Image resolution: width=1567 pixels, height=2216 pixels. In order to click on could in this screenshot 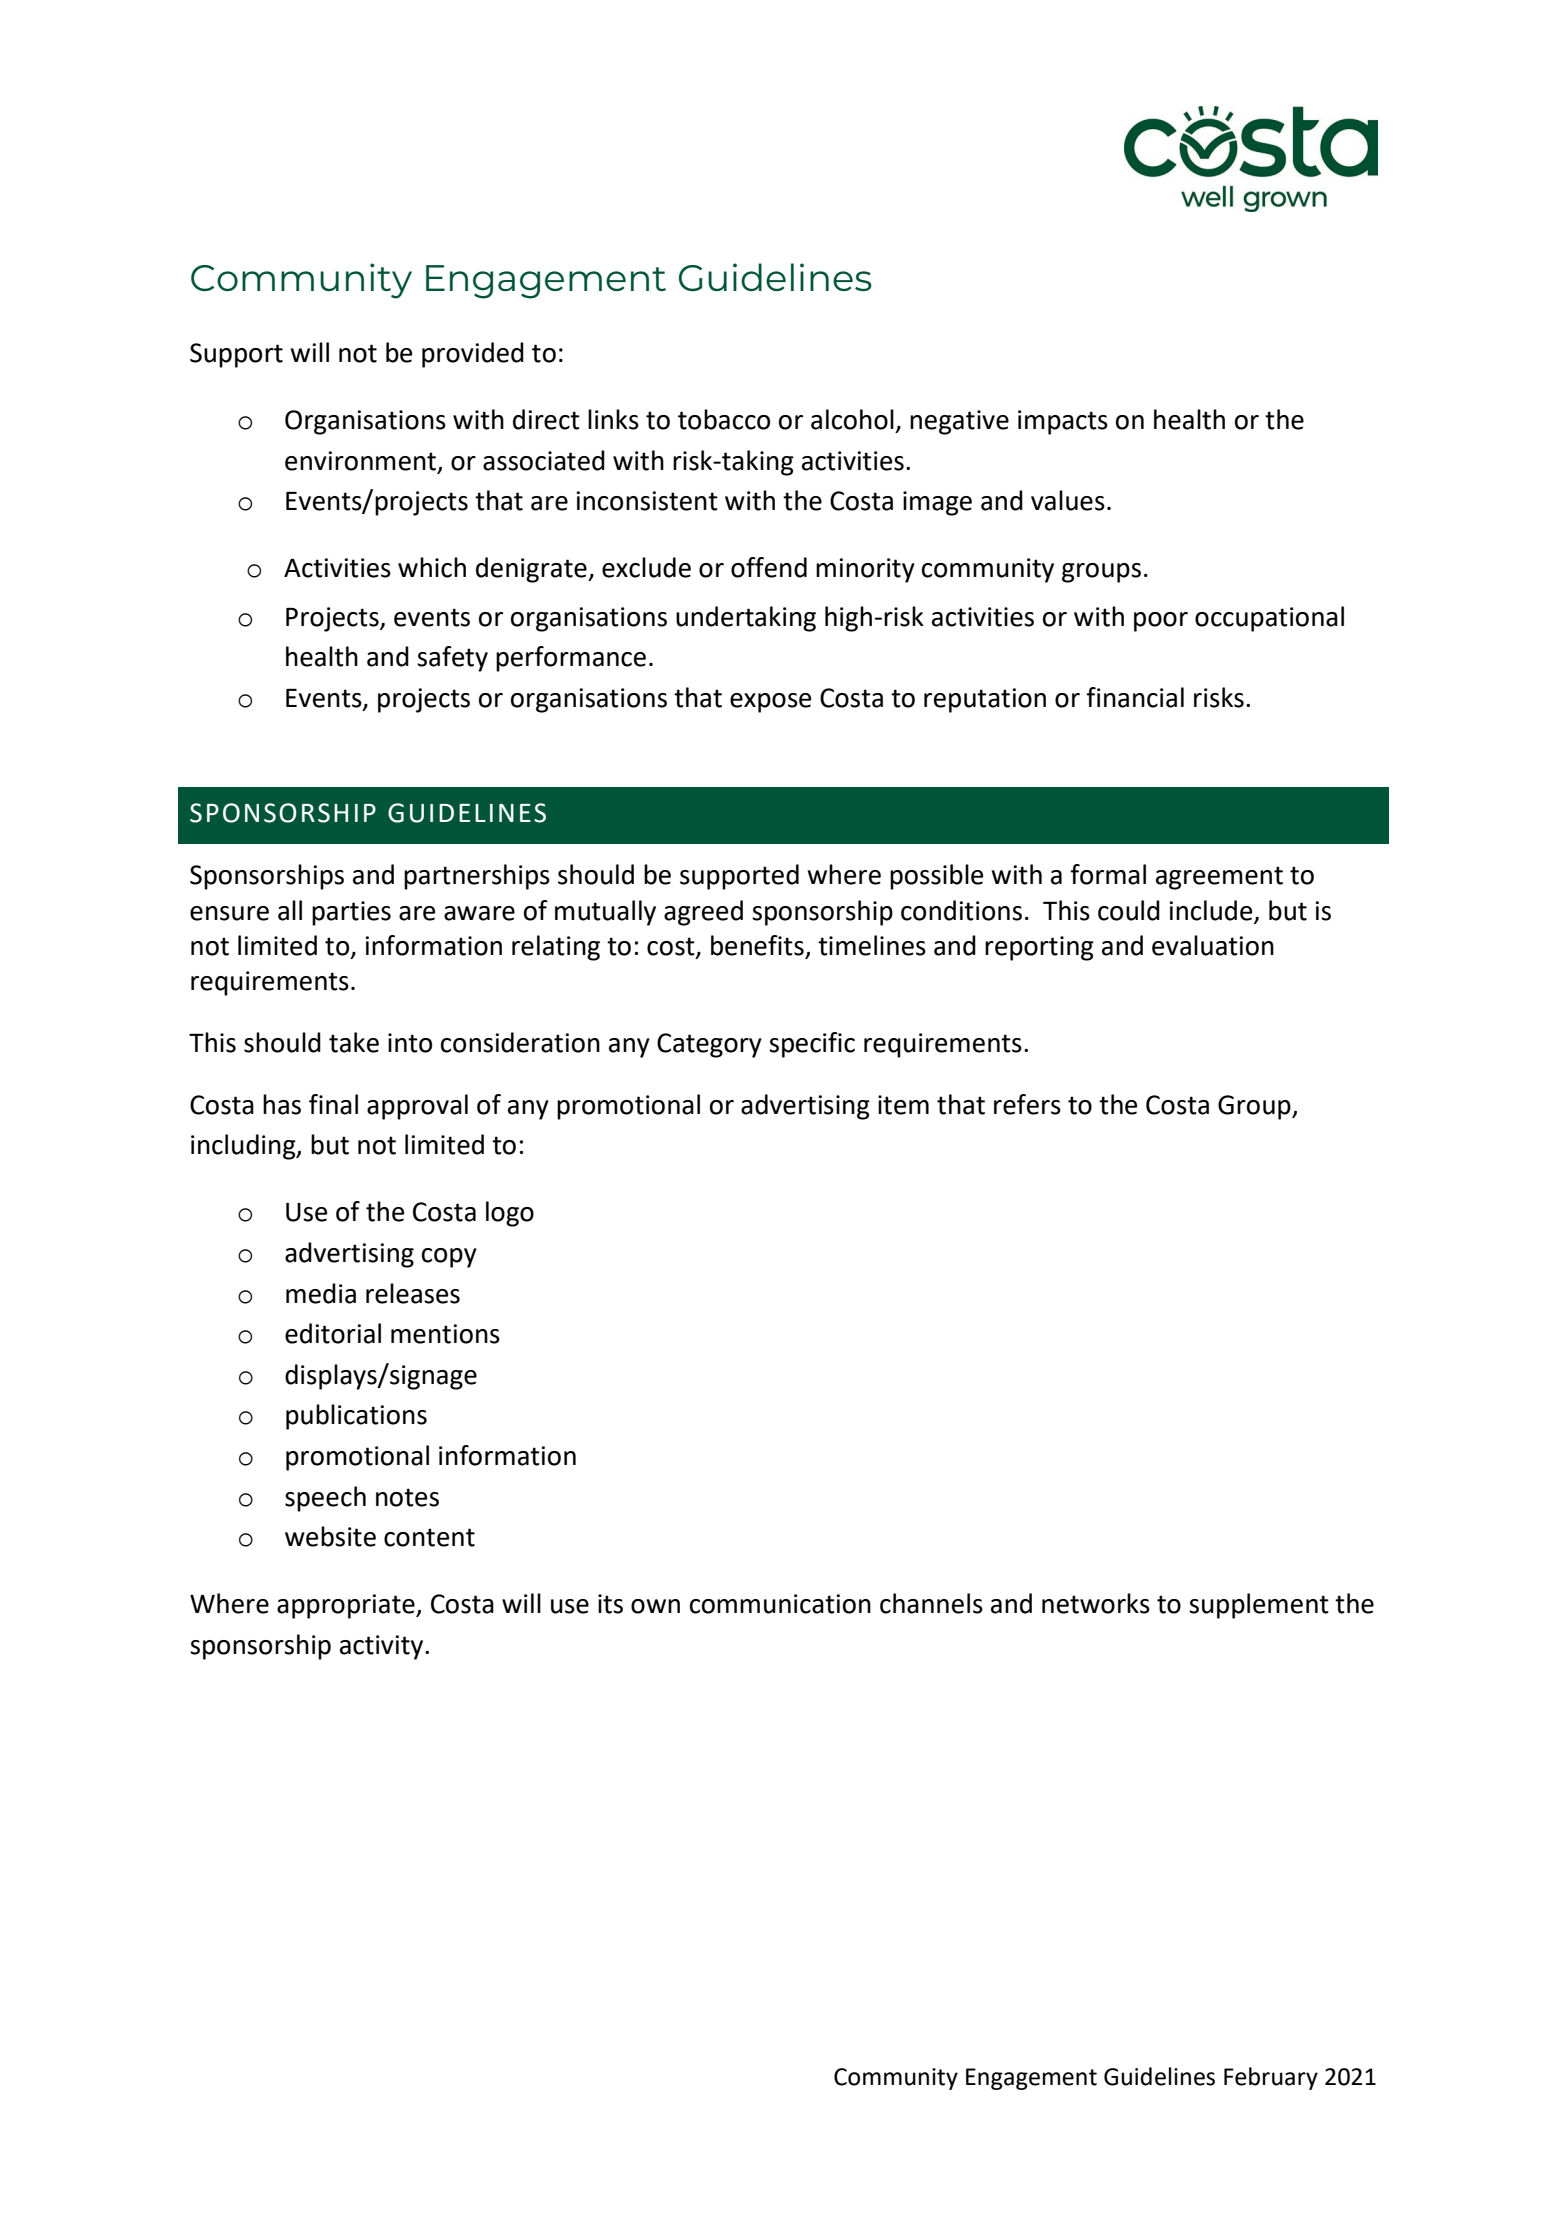, I will do `click(1129, 910)`.
